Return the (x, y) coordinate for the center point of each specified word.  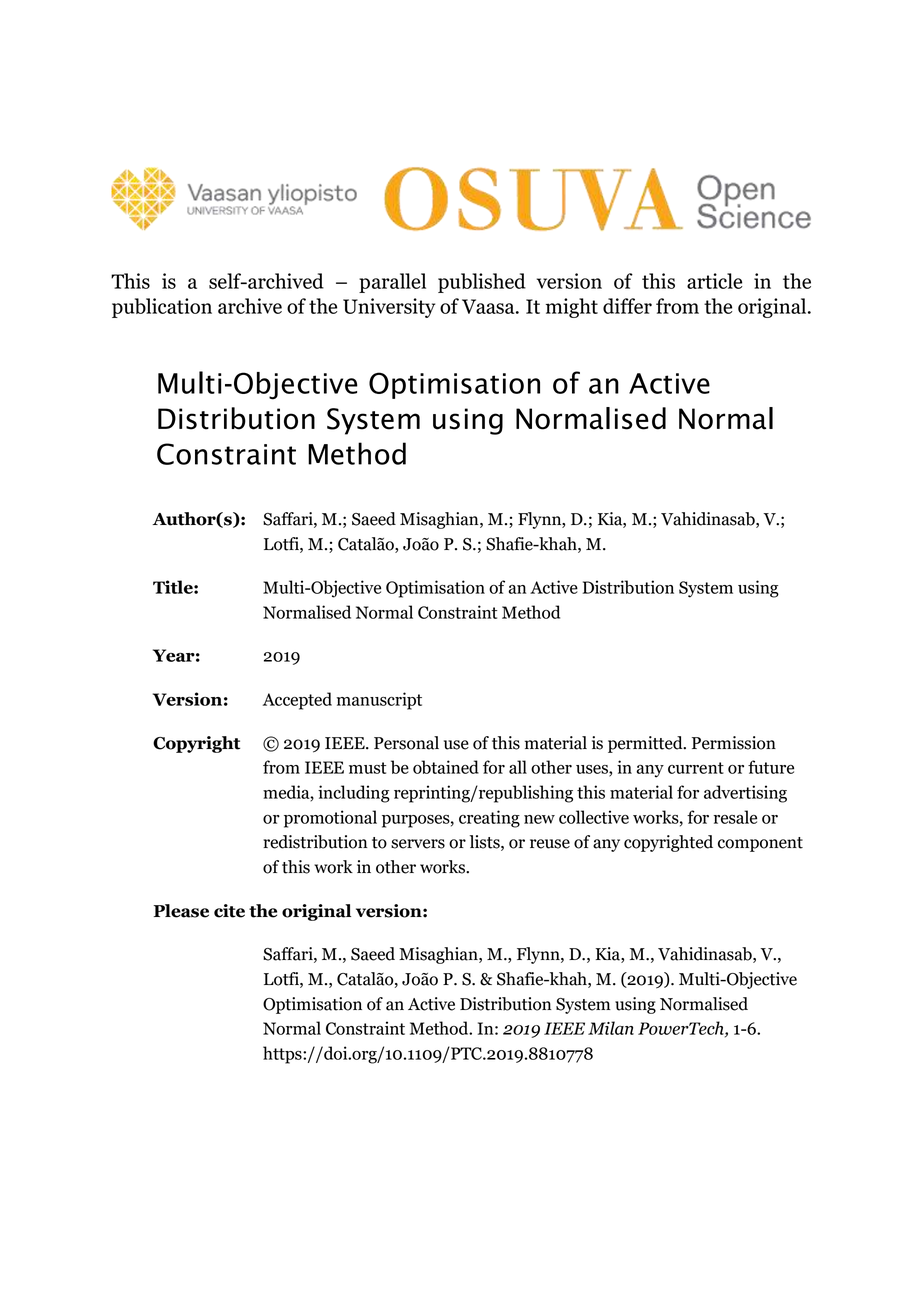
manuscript (379, 701)
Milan (611, 1028)
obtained (446, 767)
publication (162, 308)
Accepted (297, 701)
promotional (330, 819)
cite (229, 911)
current (696, 768)
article (714, 281)
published (482, 283)
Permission (734, 743)
